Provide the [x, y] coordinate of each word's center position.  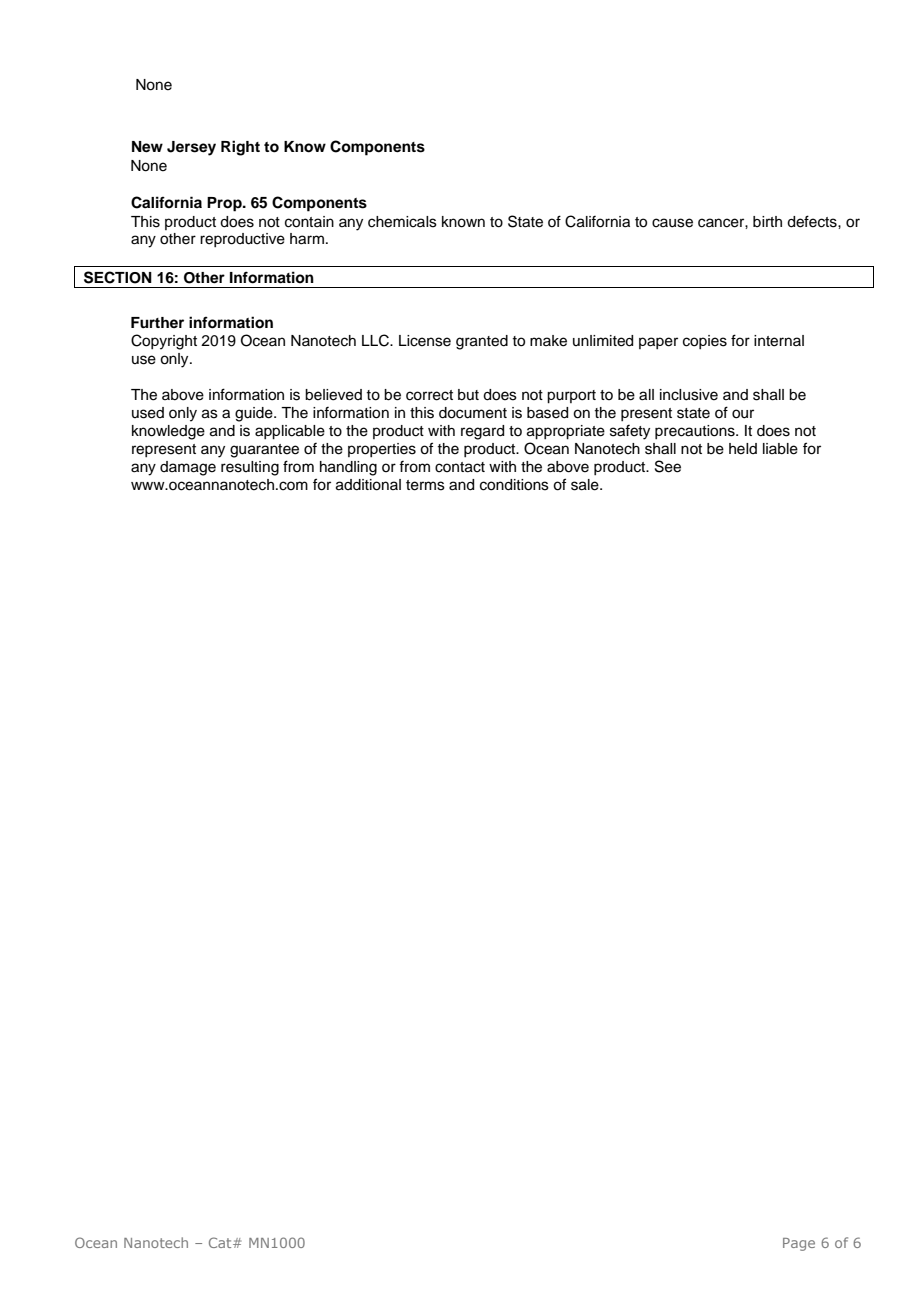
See [668, 466]
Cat [221, 1242]
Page [799, 1244]
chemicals [402, 222]
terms [425, 485]
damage [188, 468]
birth [767, 221]
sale [586, 485]
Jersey [191, 148]
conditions [514, 485]
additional [368, 485]
